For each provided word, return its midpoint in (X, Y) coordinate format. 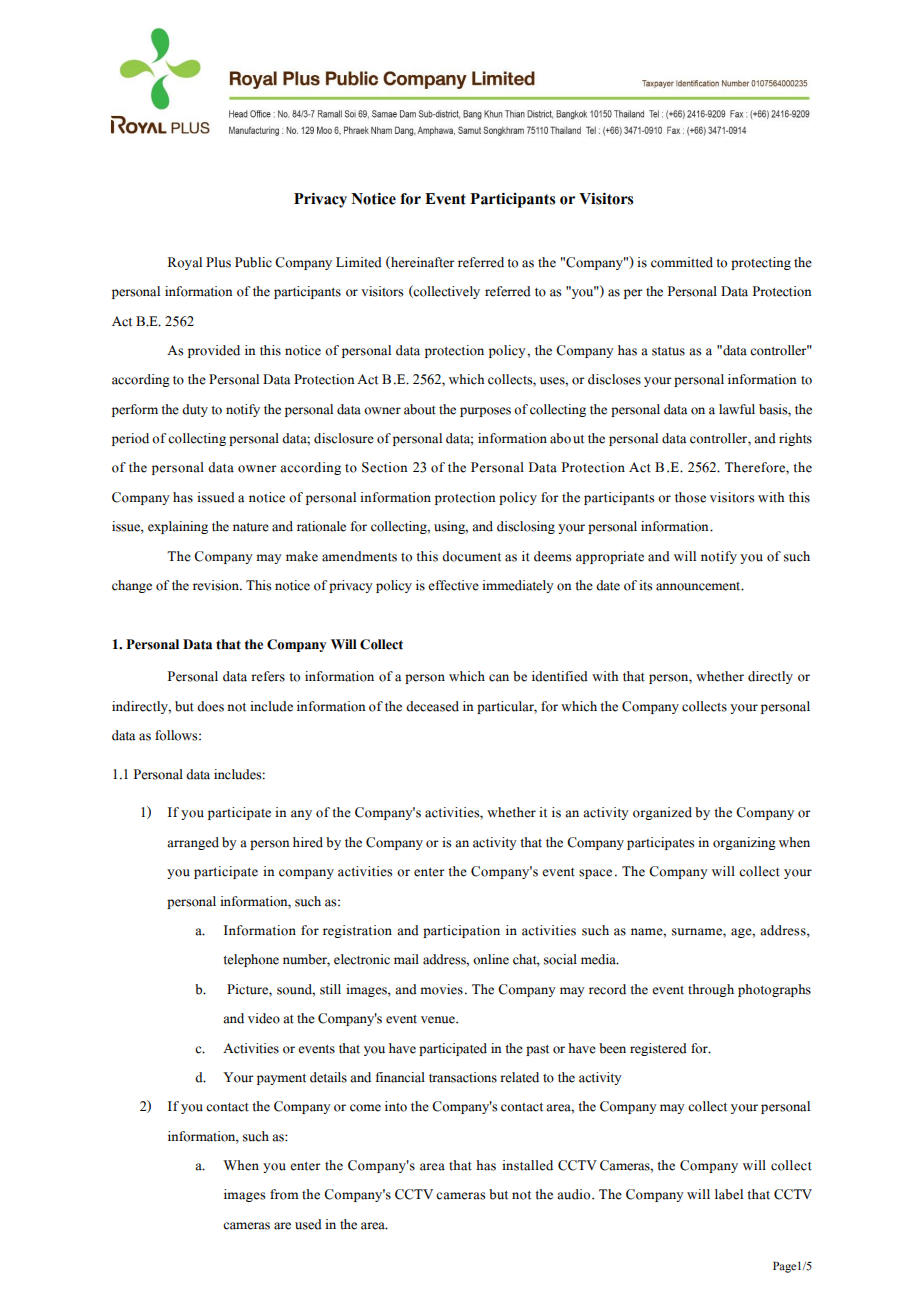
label (729, 1194)
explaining (178, 527)
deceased (432, 706)
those (690, 497)
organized (662, 813)
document (471, 556)
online (491, 959)
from (284, 1194)
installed (527, 1165)
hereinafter (422, 262)
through (711, 990)
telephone (251, 960)
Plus (218, 262)
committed (682, 262)
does (210, 706)
